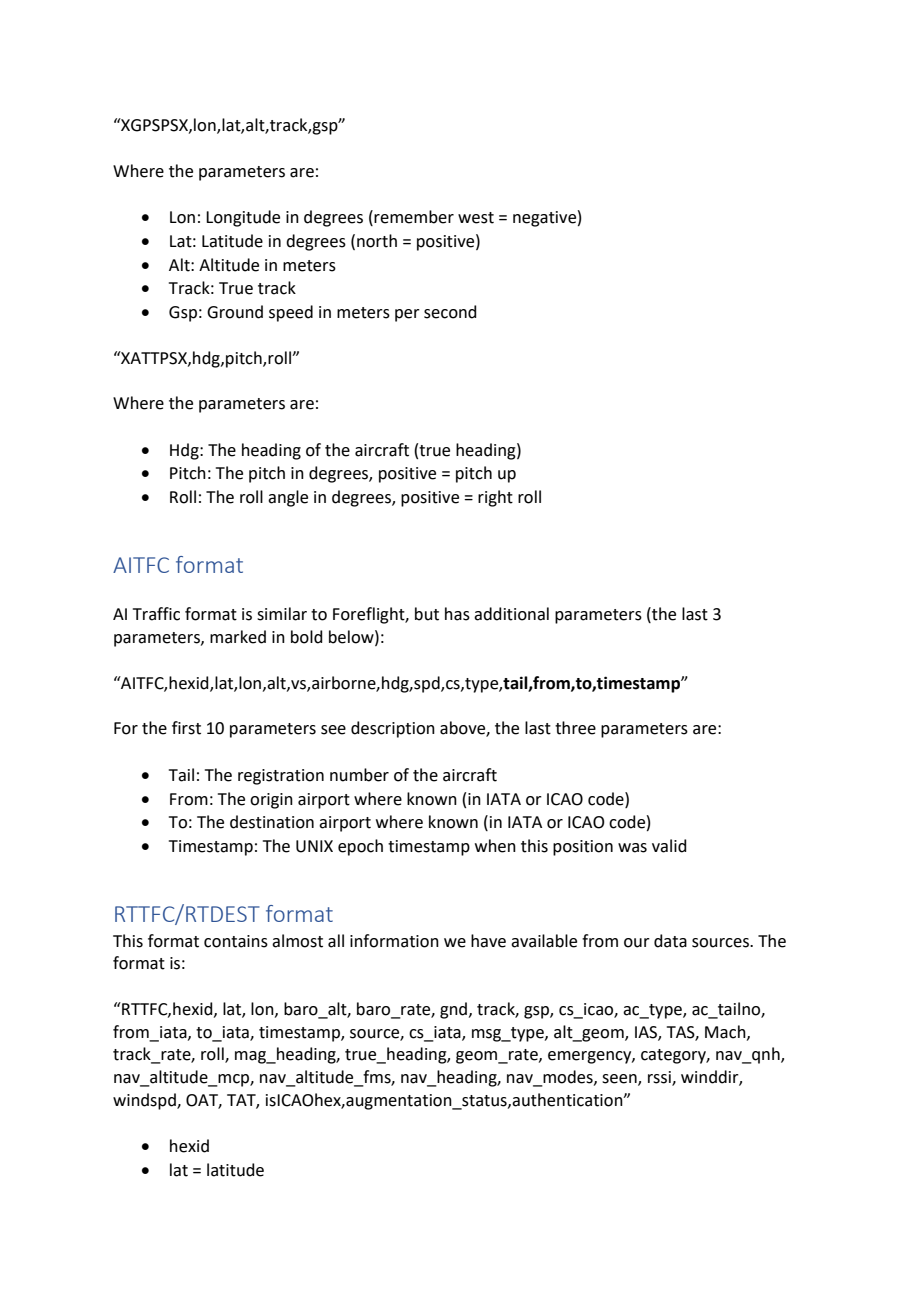 The image size is (924, 1308). I want to click on angle, so click(288, 498).
